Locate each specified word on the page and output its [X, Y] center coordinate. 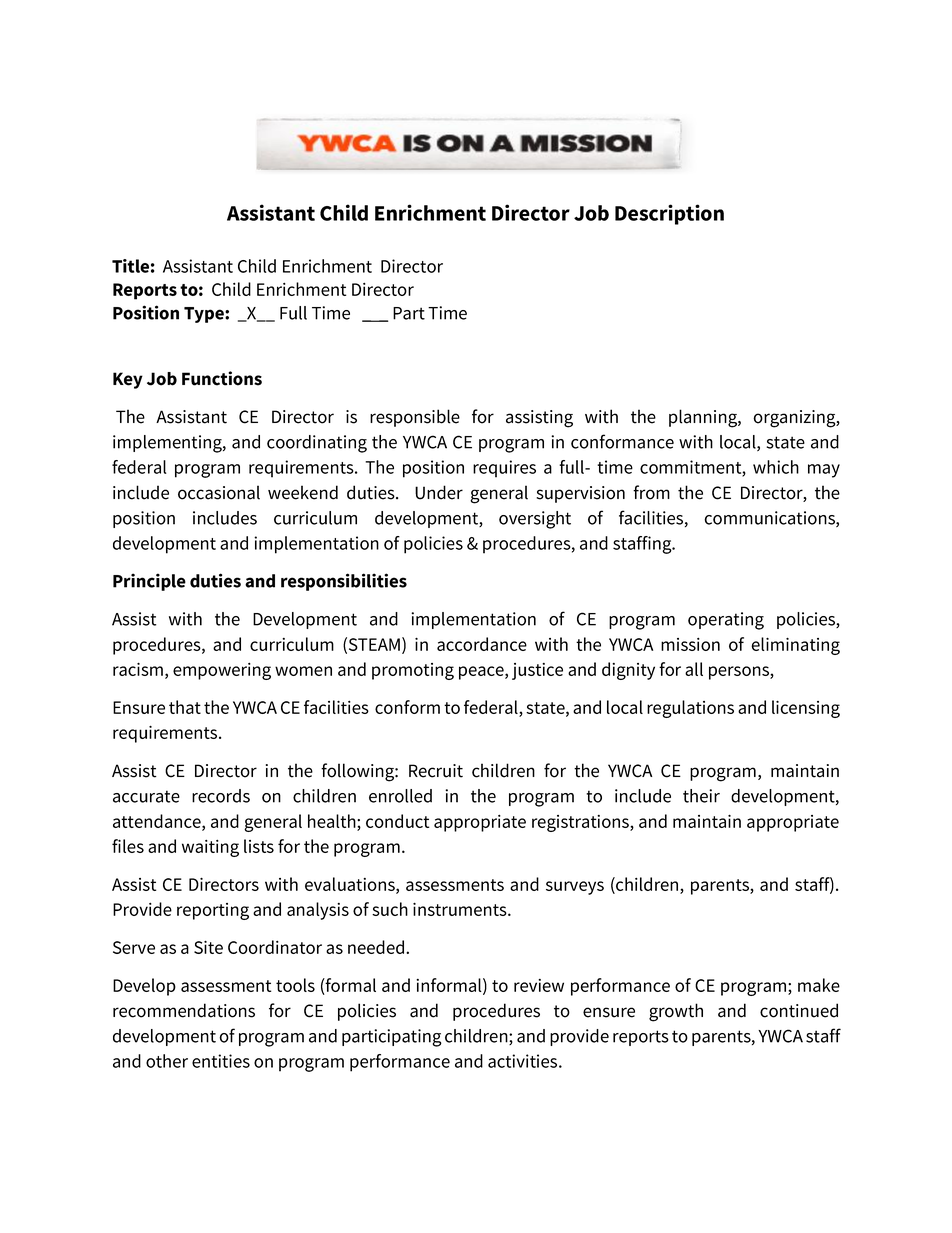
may [824, 471]
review [539, 985]
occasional [219, 492]
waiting [210, 848]
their [701, 796]
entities [221, 1061]
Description [669, 214]
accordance [482, 644]
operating [726, 621]
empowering [222, 671]
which [776, 467]
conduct [397, 821]
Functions [222, 378]
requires [504, 469]
